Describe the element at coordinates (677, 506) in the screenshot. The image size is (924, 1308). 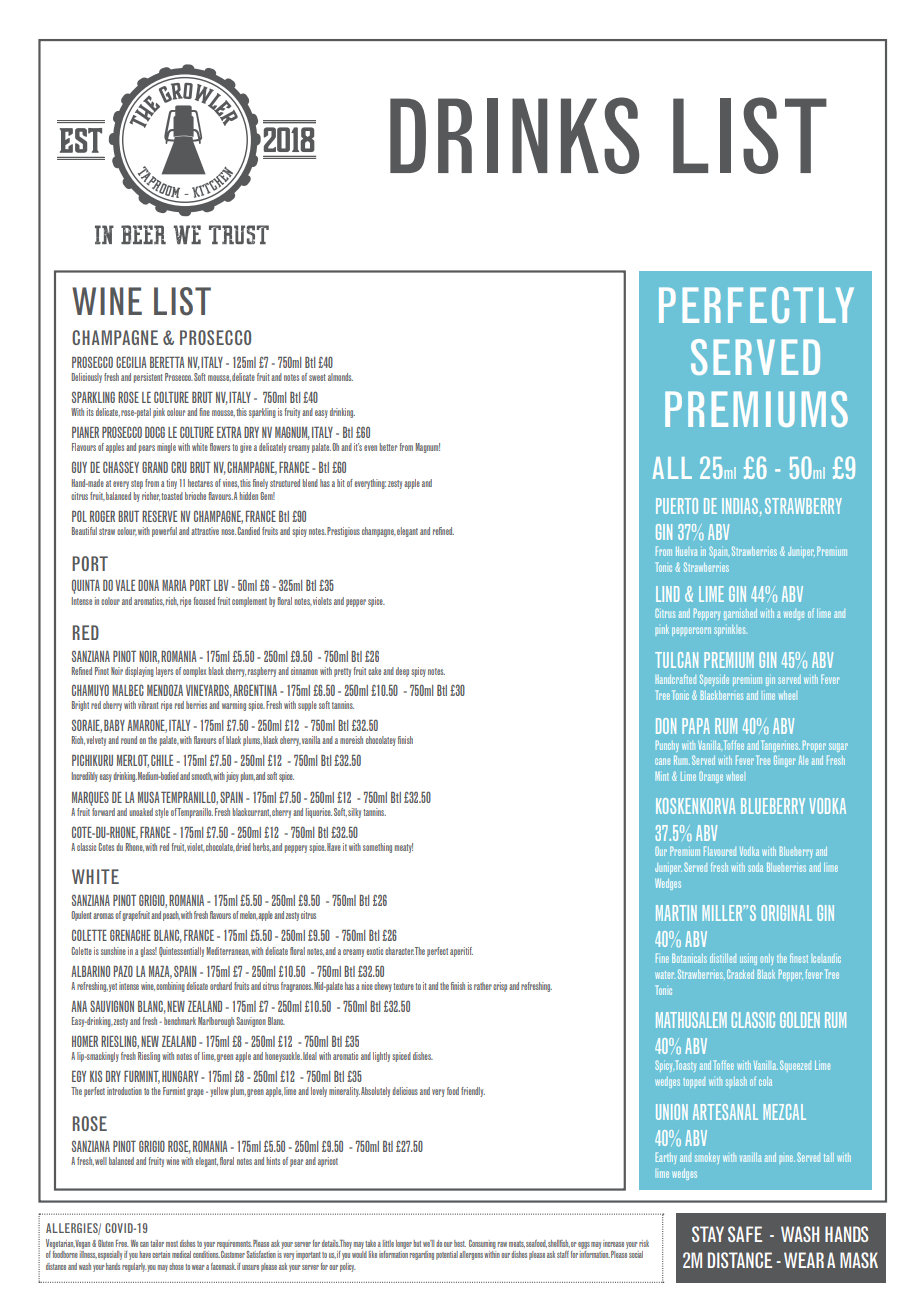
I see `PUERTO` at that location.
